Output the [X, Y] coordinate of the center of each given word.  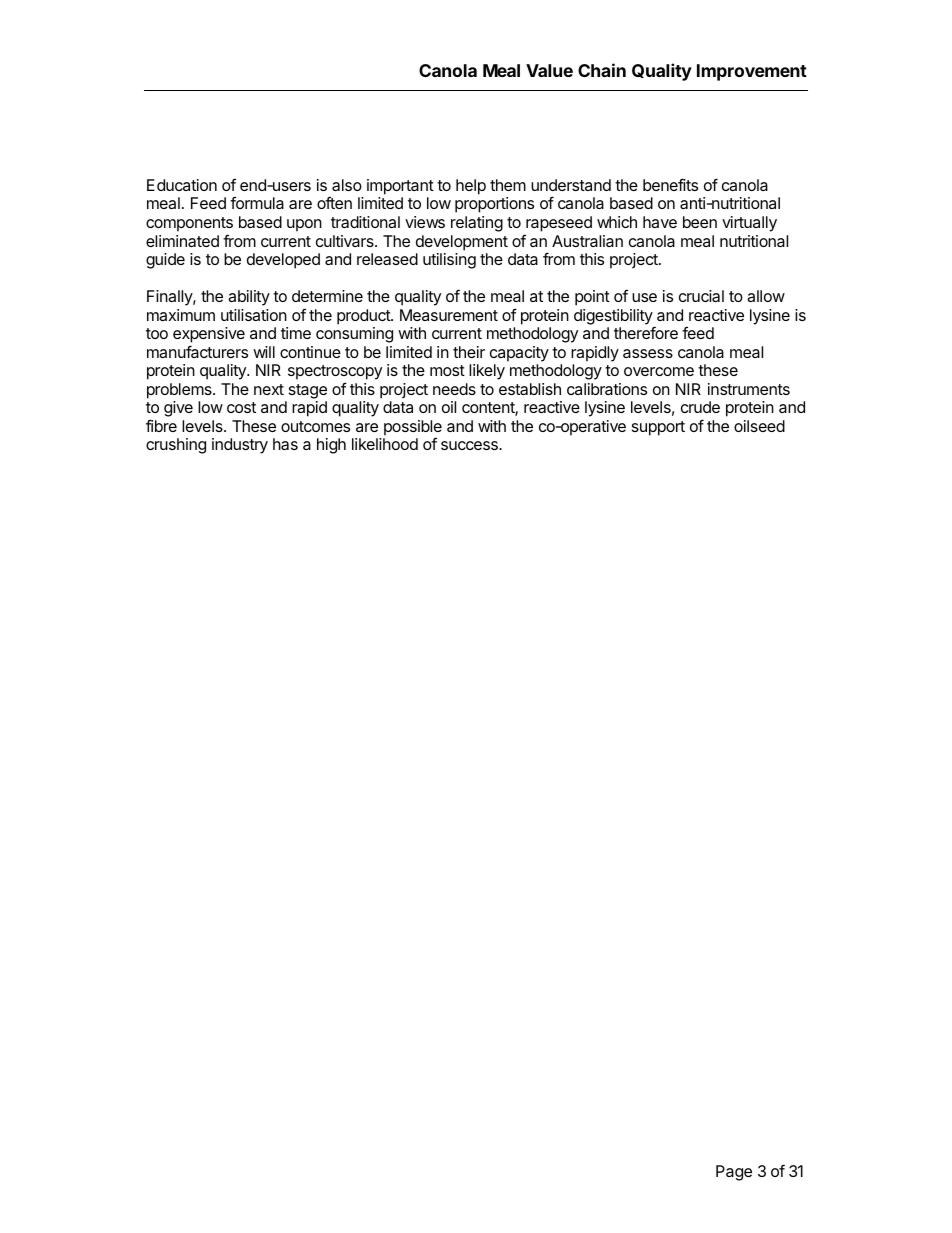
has [285, 444]
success [470, 445]
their [469, 352]
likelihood [385, 444]
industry [240, 446]
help [471, 187]
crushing [176, 446]
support [658, 428]
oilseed [759, 426]
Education [182, 185]
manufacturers [197, 351]
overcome [659, 371]
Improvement [752, 72]
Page [734, 1173]
